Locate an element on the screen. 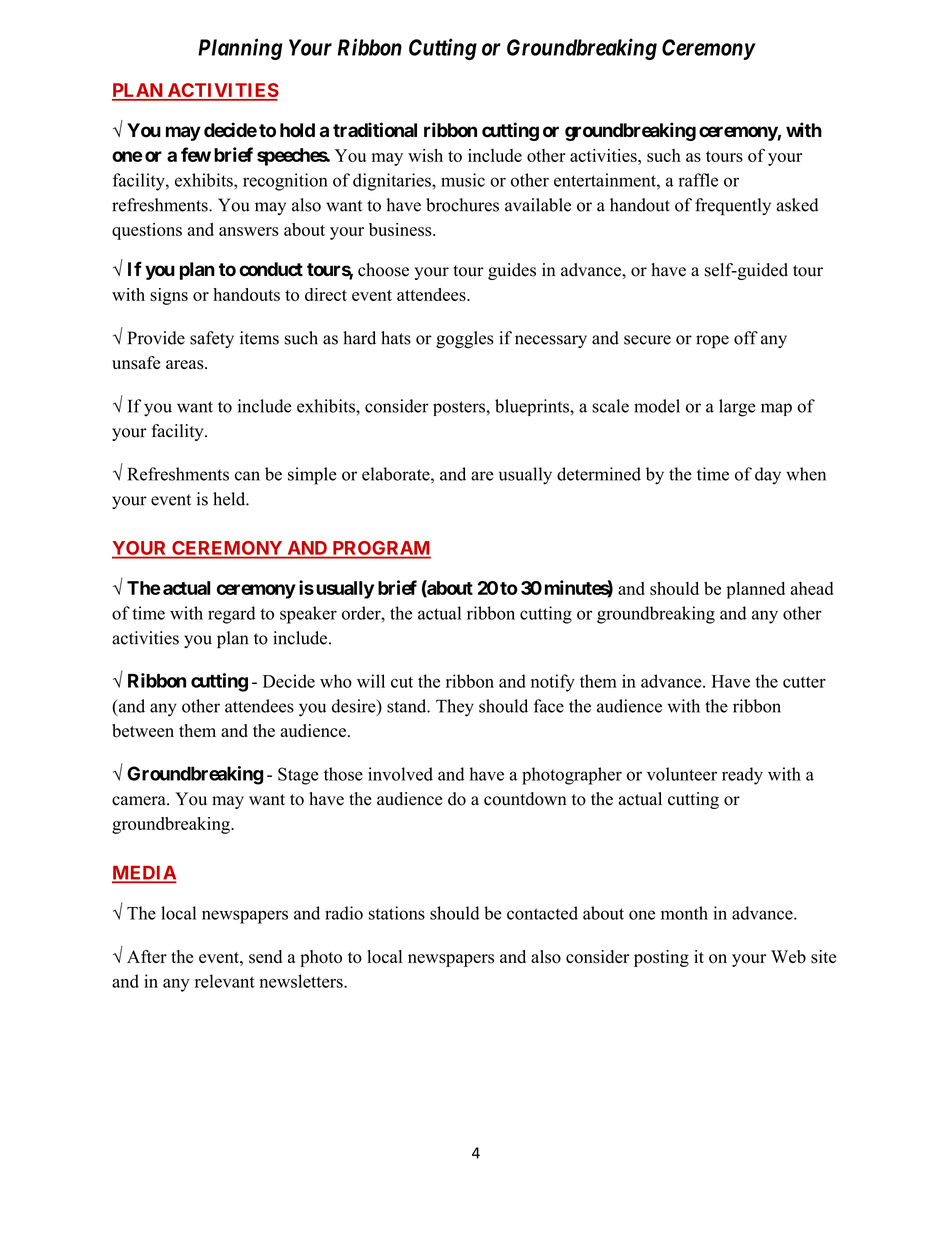  regard is located at coordinates (231, 615).
